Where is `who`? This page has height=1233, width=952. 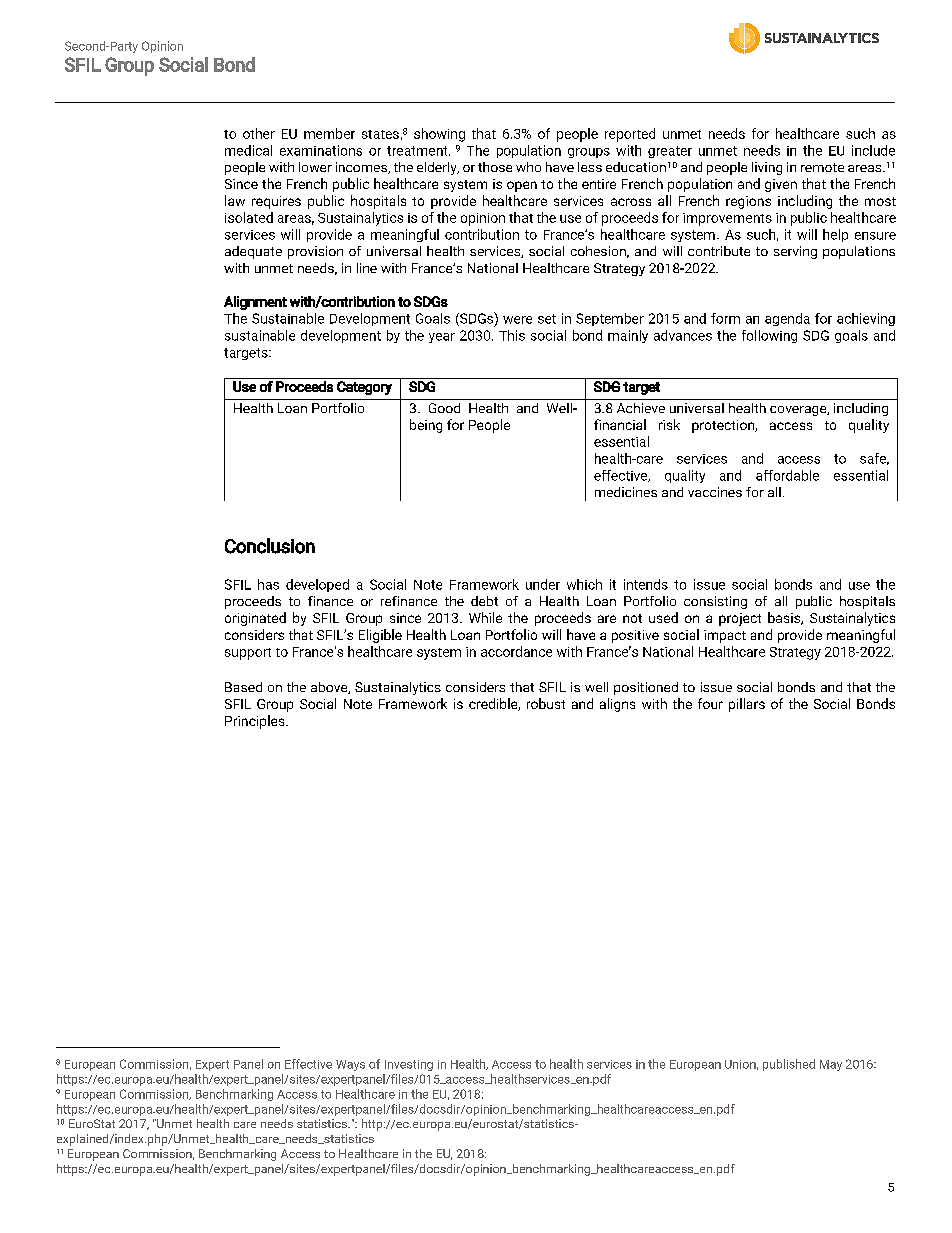 who is located at coordinates (528, 167).
